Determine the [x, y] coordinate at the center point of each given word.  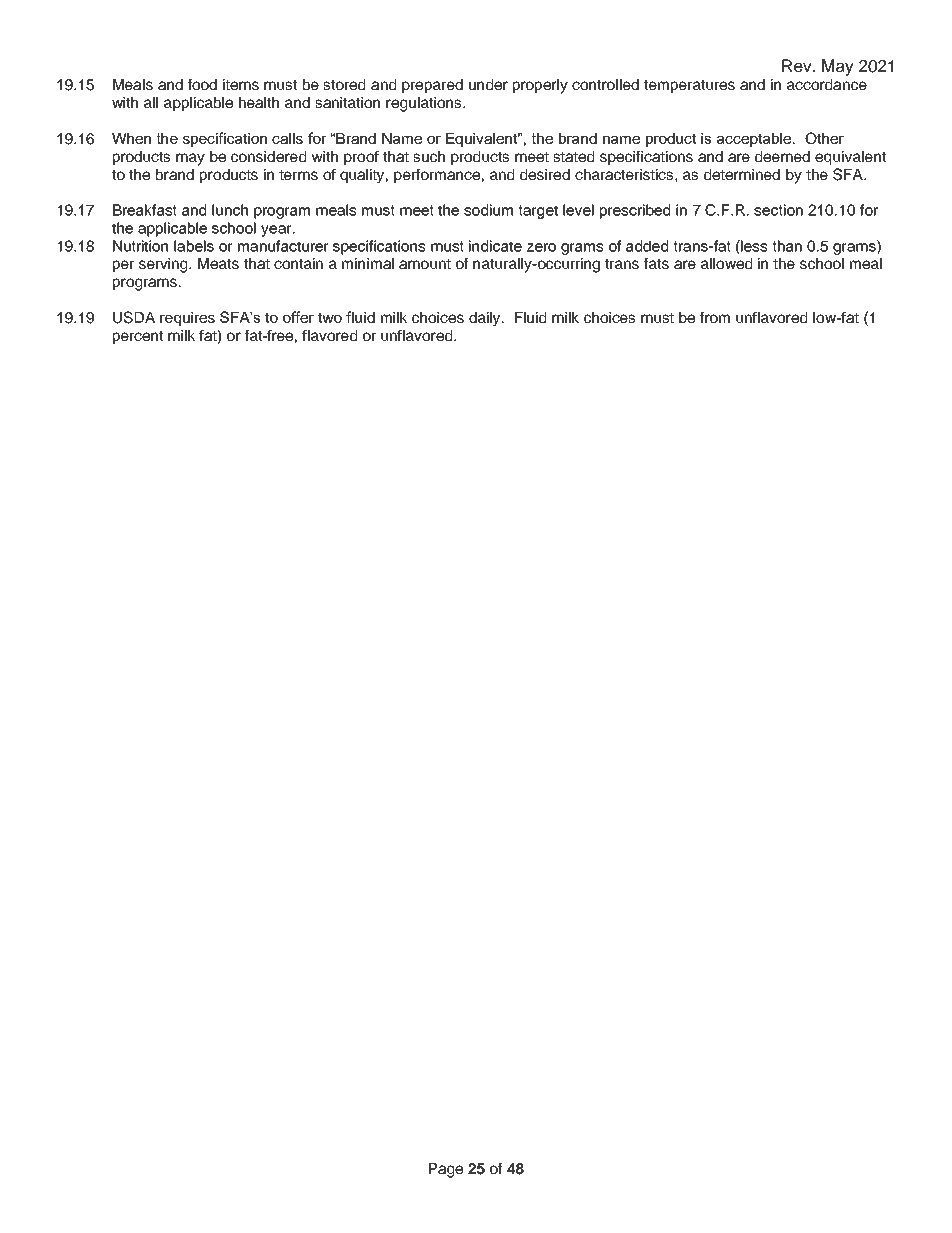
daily [486, 319]
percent [138, 337]
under [488, 84]
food [202, 84]
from [715, 317]
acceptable [755, 140]
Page [446, 1170]
